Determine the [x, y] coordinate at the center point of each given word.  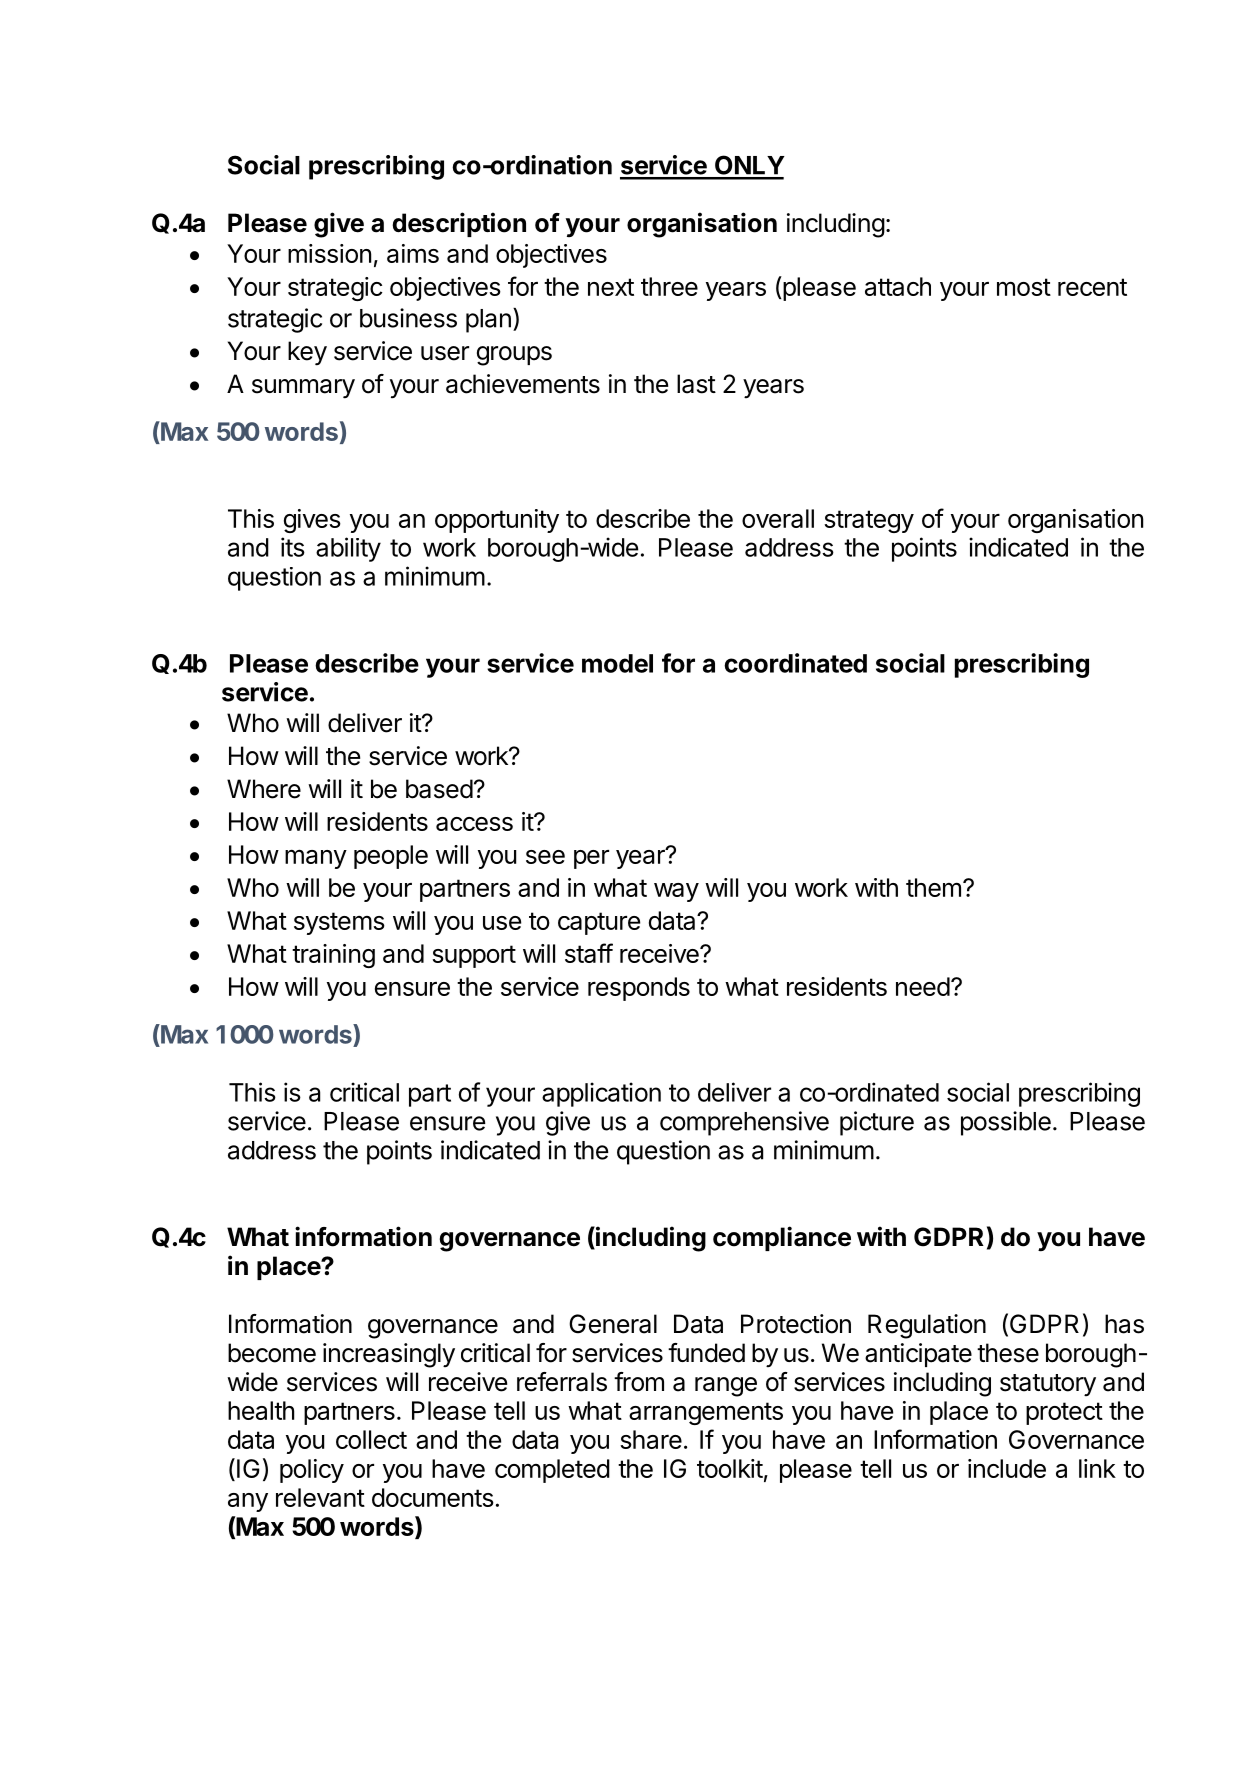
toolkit [730, 1468]
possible [1006, 1123]
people [391, 857]
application [601, 1094]
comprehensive [744, 1123]
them [933, 887]
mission [329, 253]
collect [371, 1439]
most [1024, 287]
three [669, 286]
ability [348, 549]
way [676, 892]
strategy [869, 521]
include [1007, 1468]
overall [778, 518]
